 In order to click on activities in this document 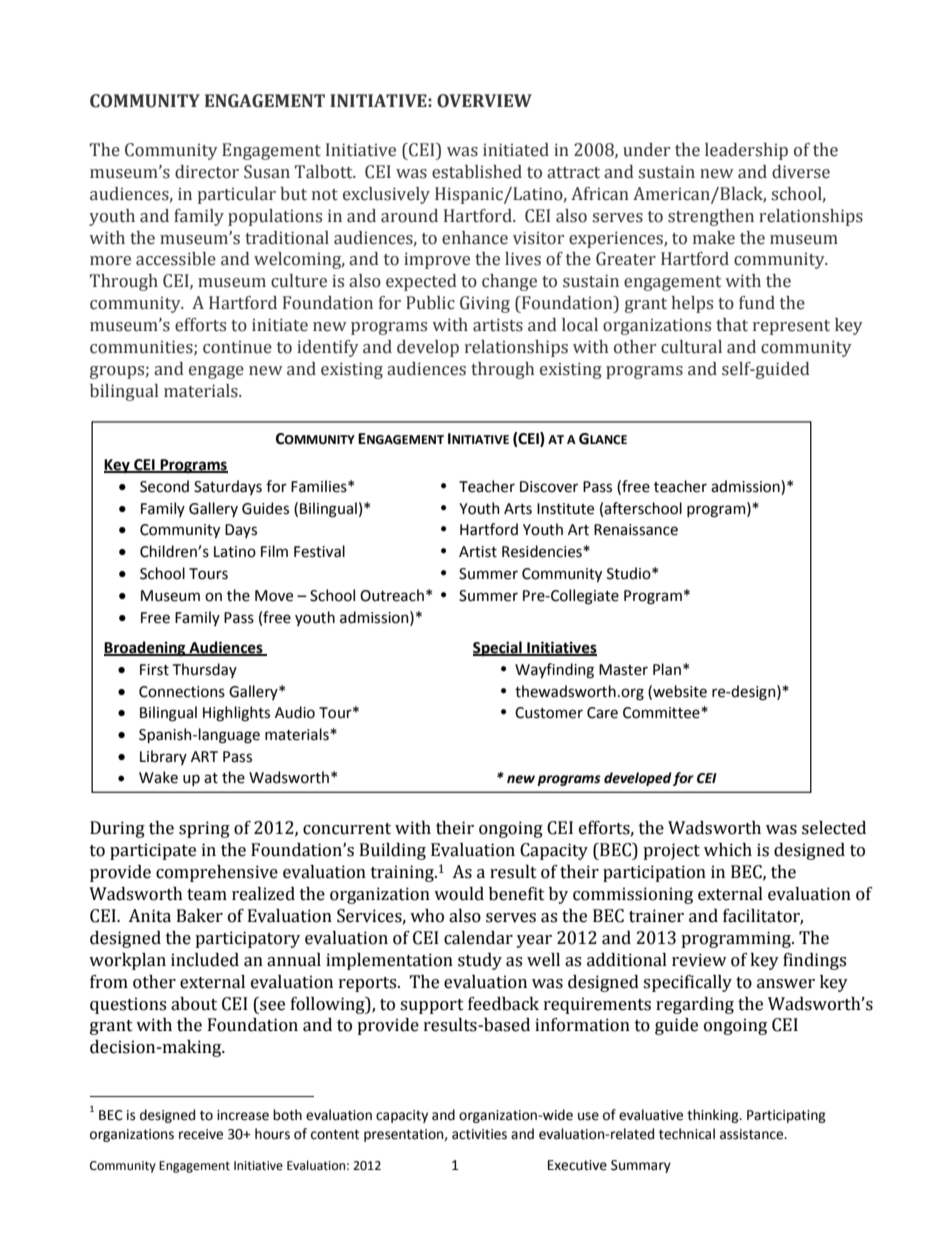, I will do `click(479, 1134)`.
